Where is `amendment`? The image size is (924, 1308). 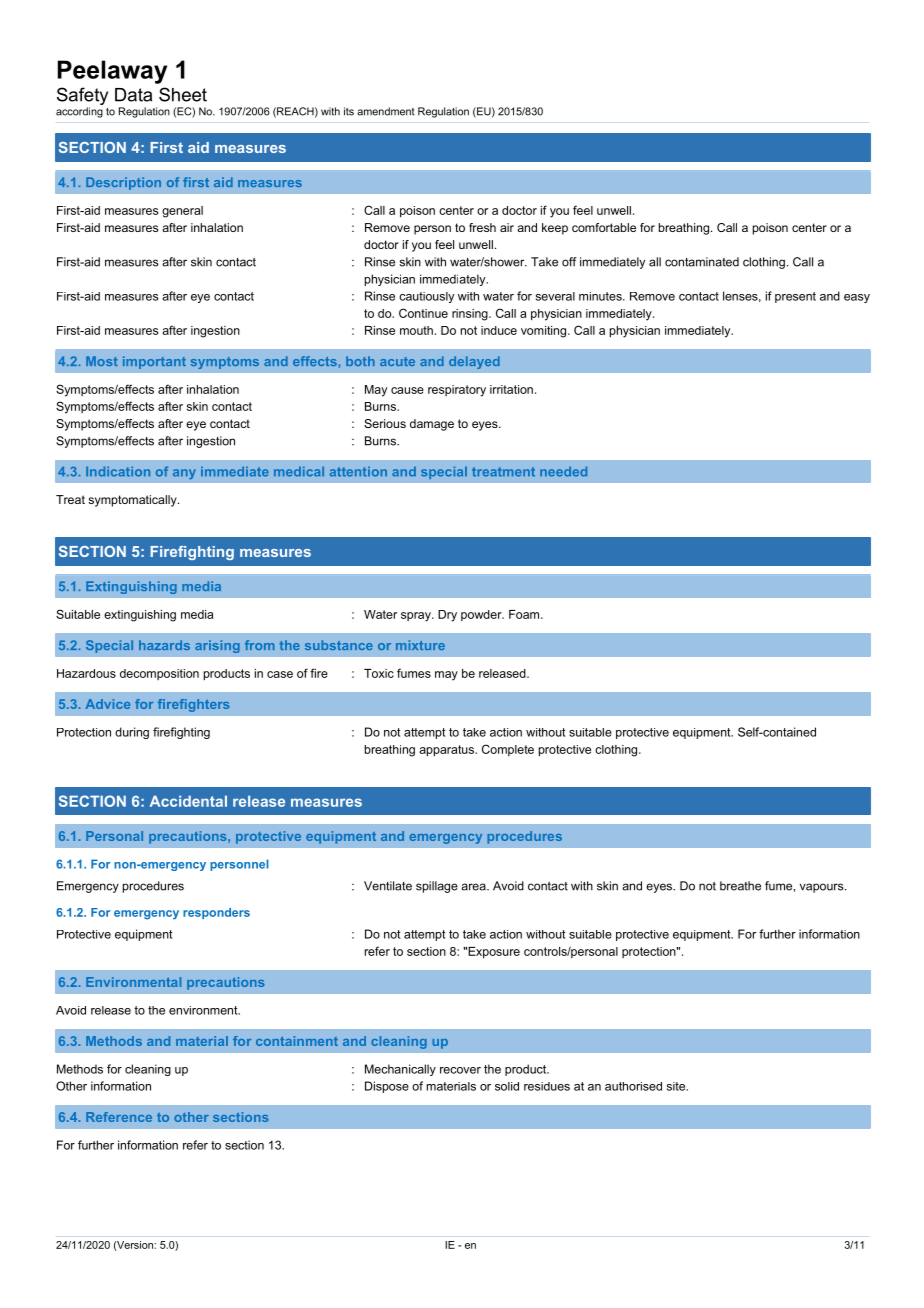 amendment is located at coordinates (386, 111).
